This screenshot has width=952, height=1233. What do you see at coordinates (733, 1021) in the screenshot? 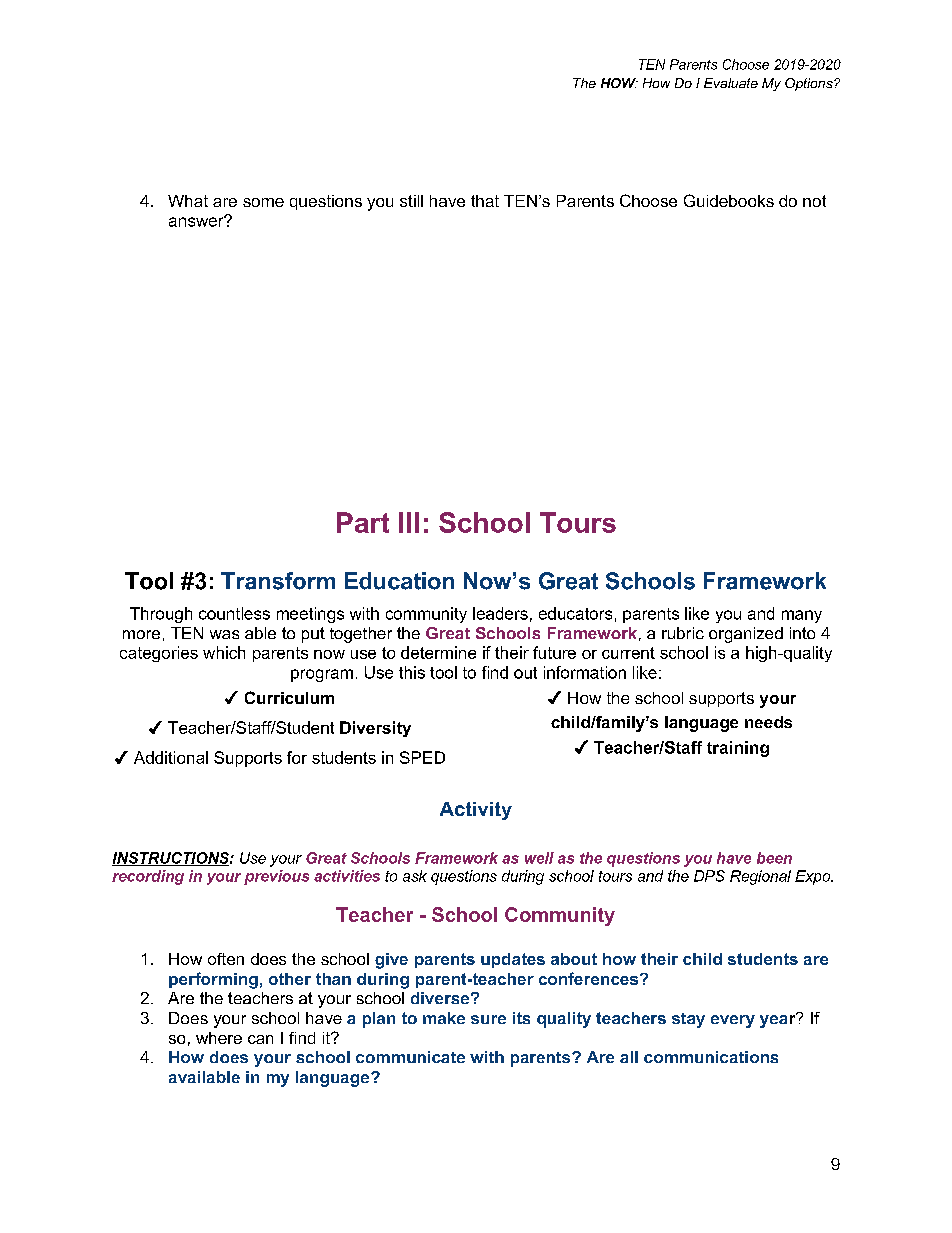
I see `every` at bounding box center [733, 1021].
